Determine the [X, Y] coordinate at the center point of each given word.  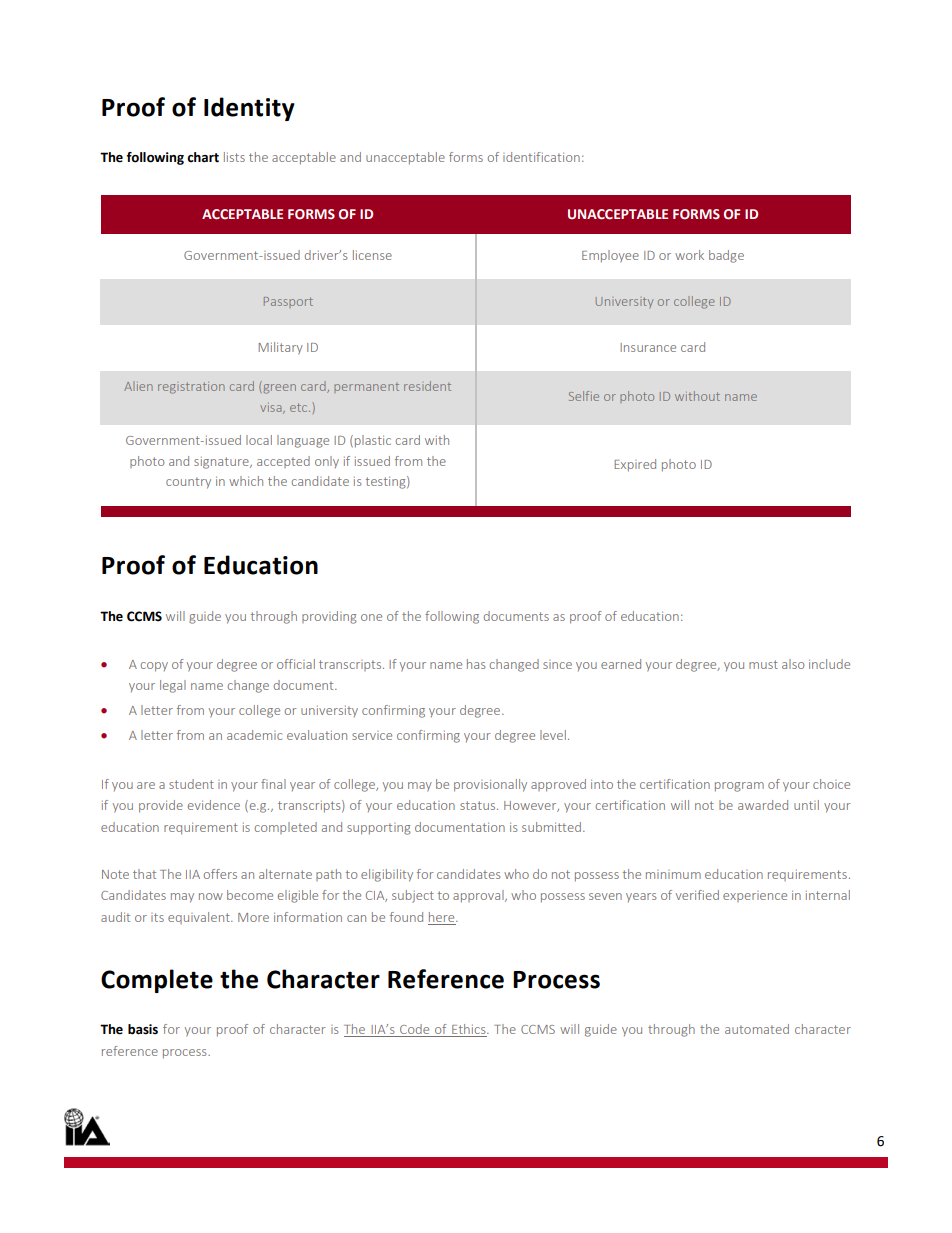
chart [203, 157]
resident [427, 386]
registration [191, 388]
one [371, 617]
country [188, 483]
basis [143, 1029]
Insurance [648, 347]
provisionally [490, 785]
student [191, 784]
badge [726, 256]
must [763, 664]
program [739, 787]
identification [541, 157]
